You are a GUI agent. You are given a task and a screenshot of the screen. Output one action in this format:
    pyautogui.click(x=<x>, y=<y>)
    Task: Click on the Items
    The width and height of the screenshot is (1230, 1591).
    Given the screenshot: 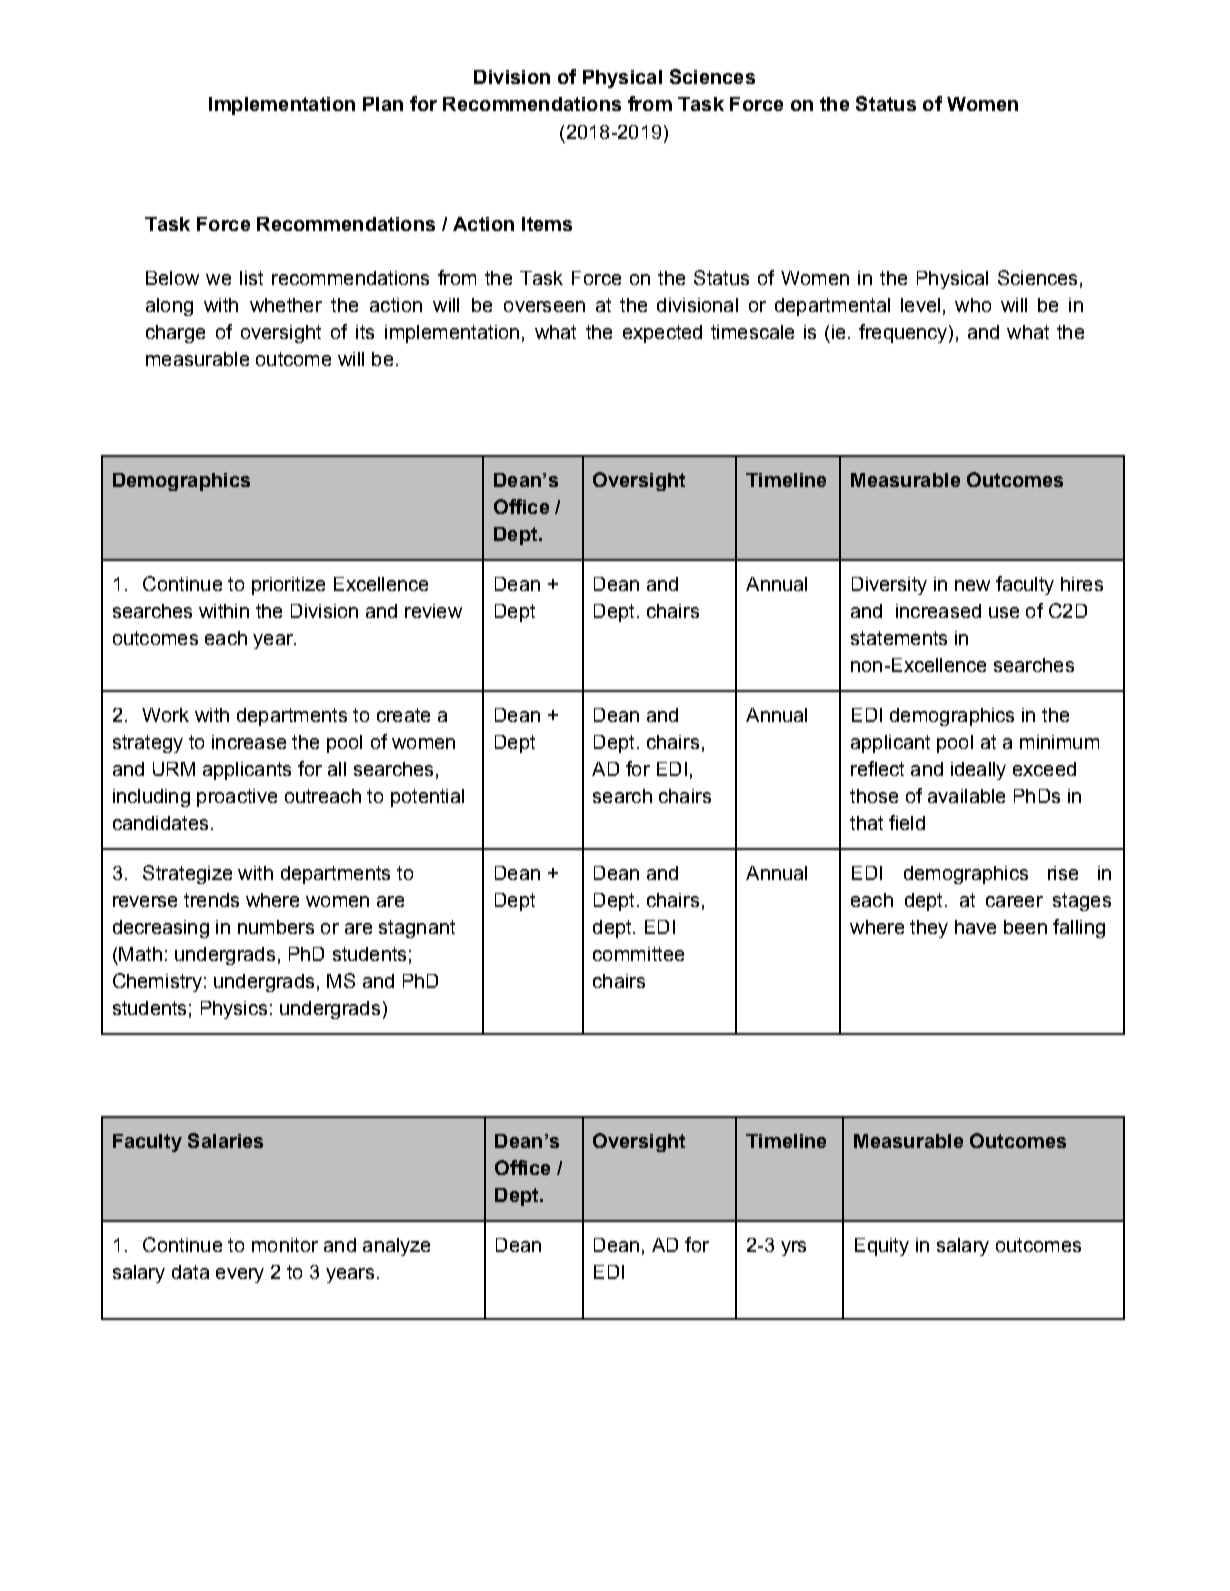 What is the action you would take?
    pyautogui.click(x=547, y=224)
